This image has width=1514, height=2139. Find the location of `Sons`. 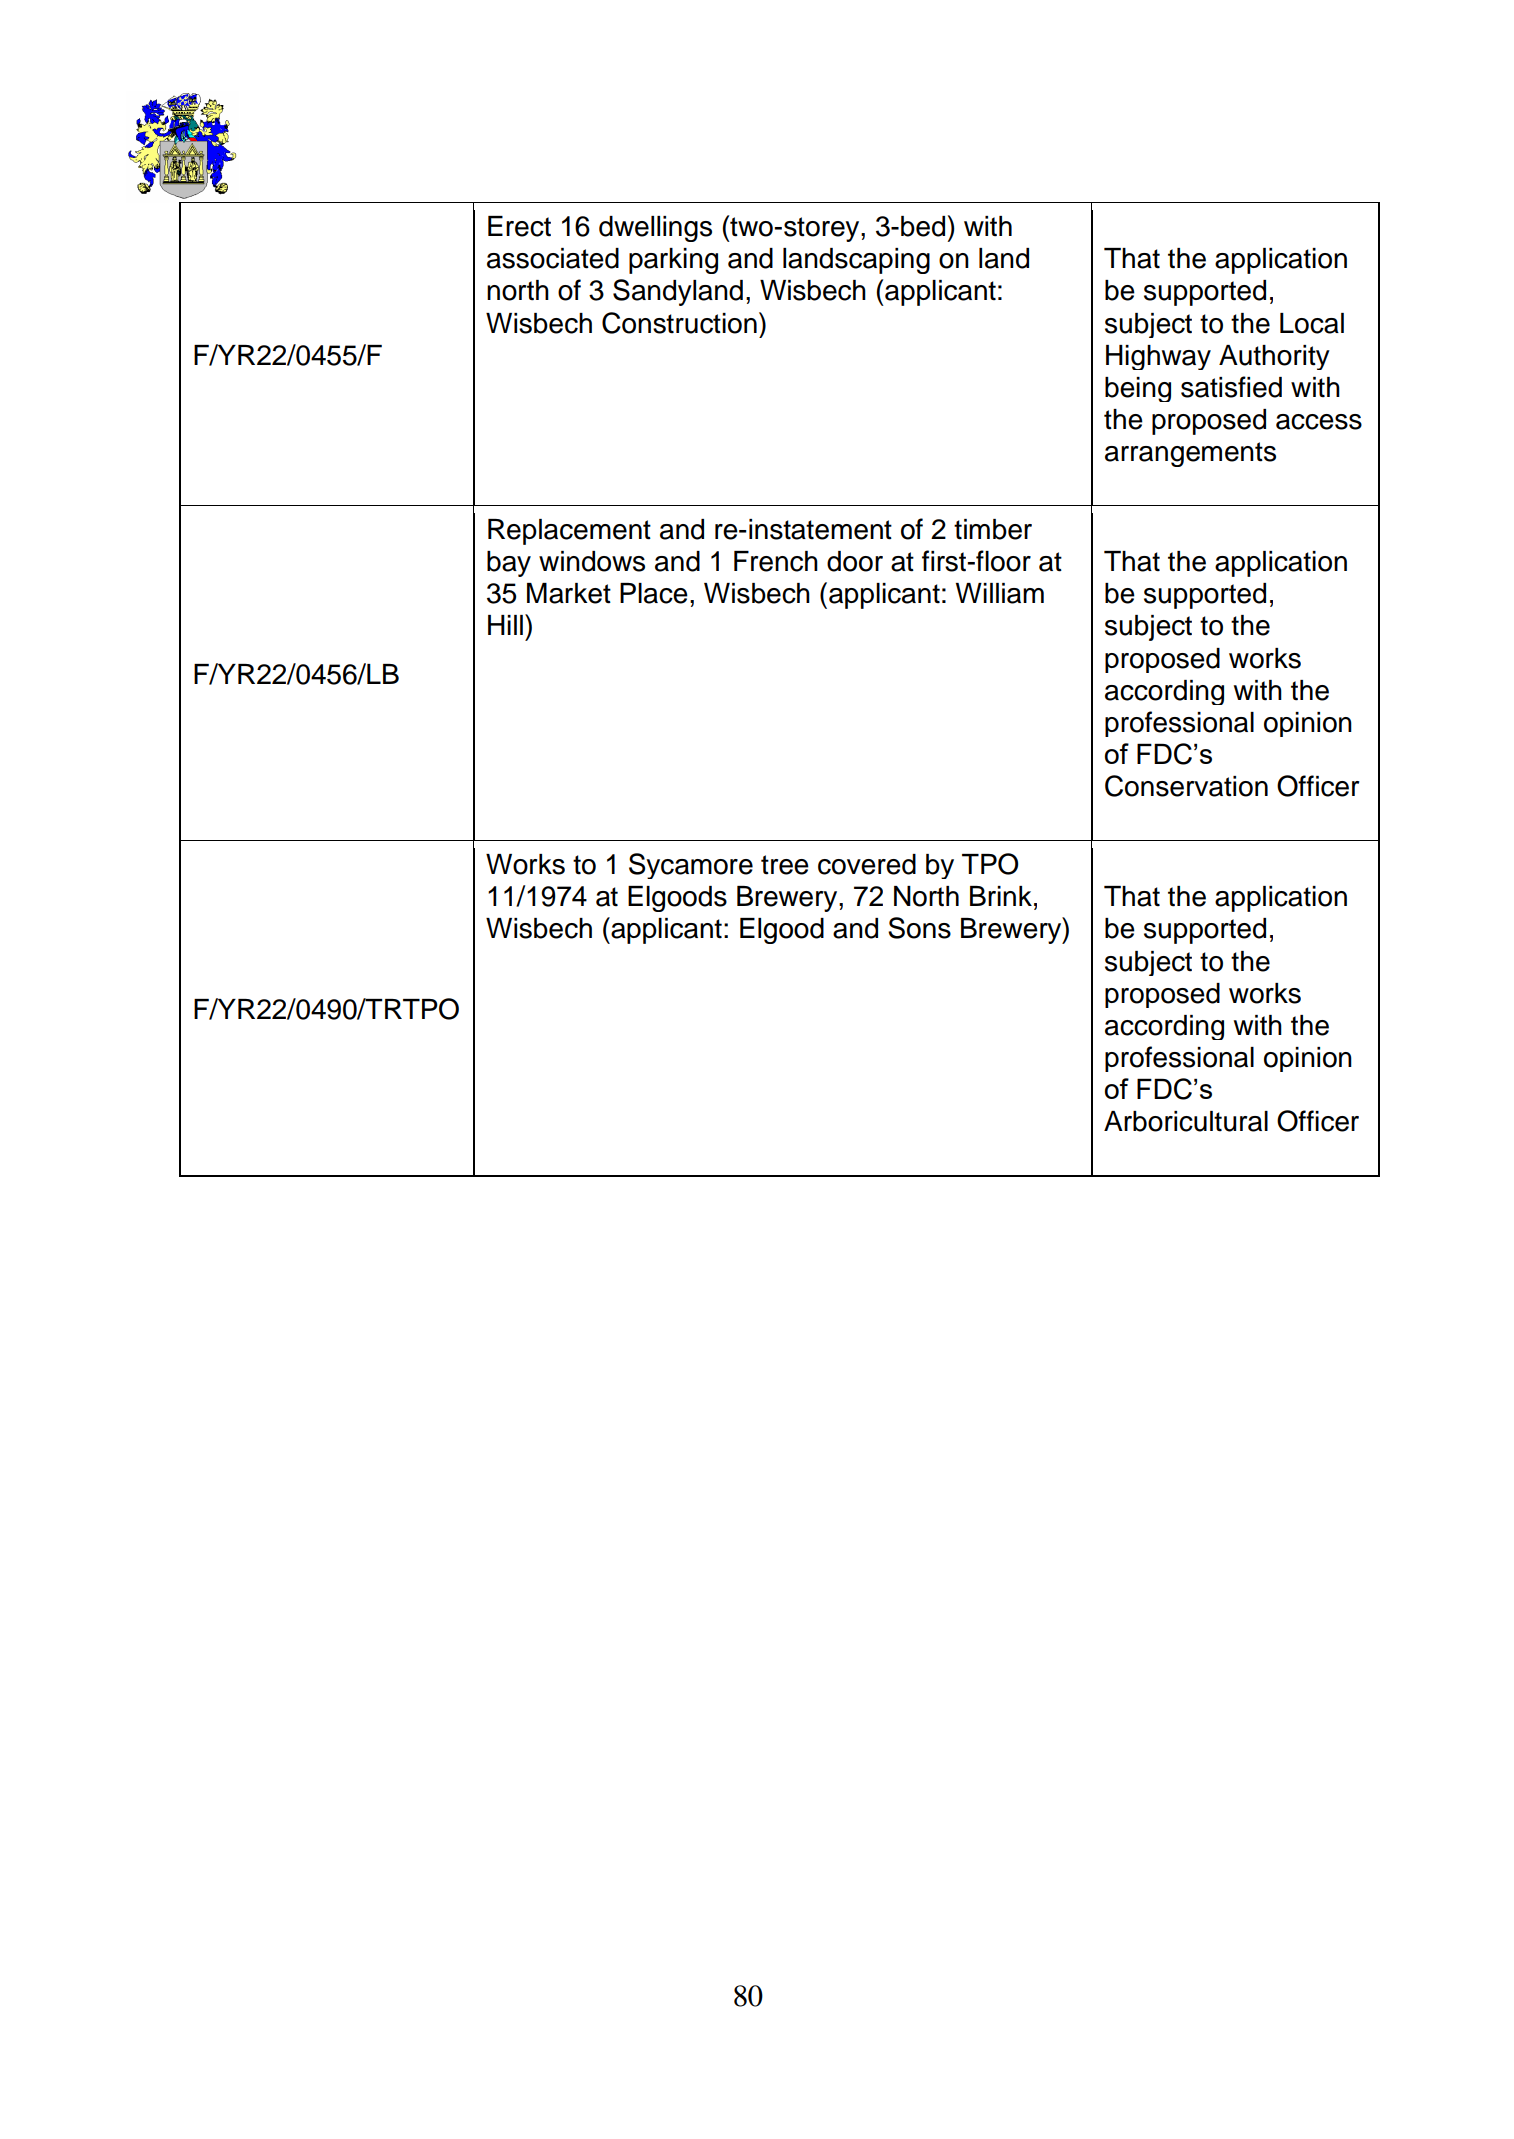

Sons is located at coordinates (919, 928).
